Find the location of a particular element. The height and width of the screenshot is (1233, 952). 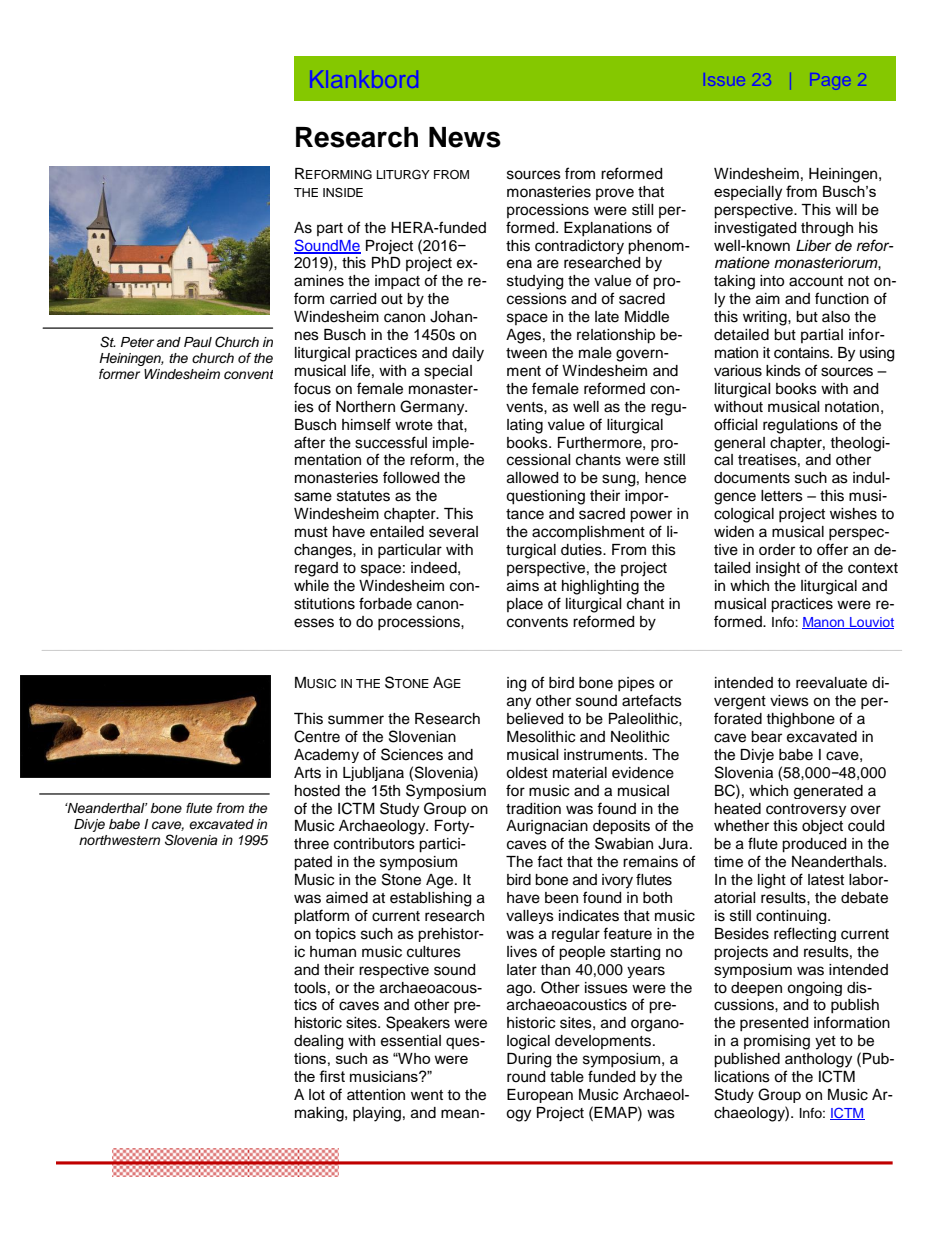

place is located at coordinates (525, 605).
